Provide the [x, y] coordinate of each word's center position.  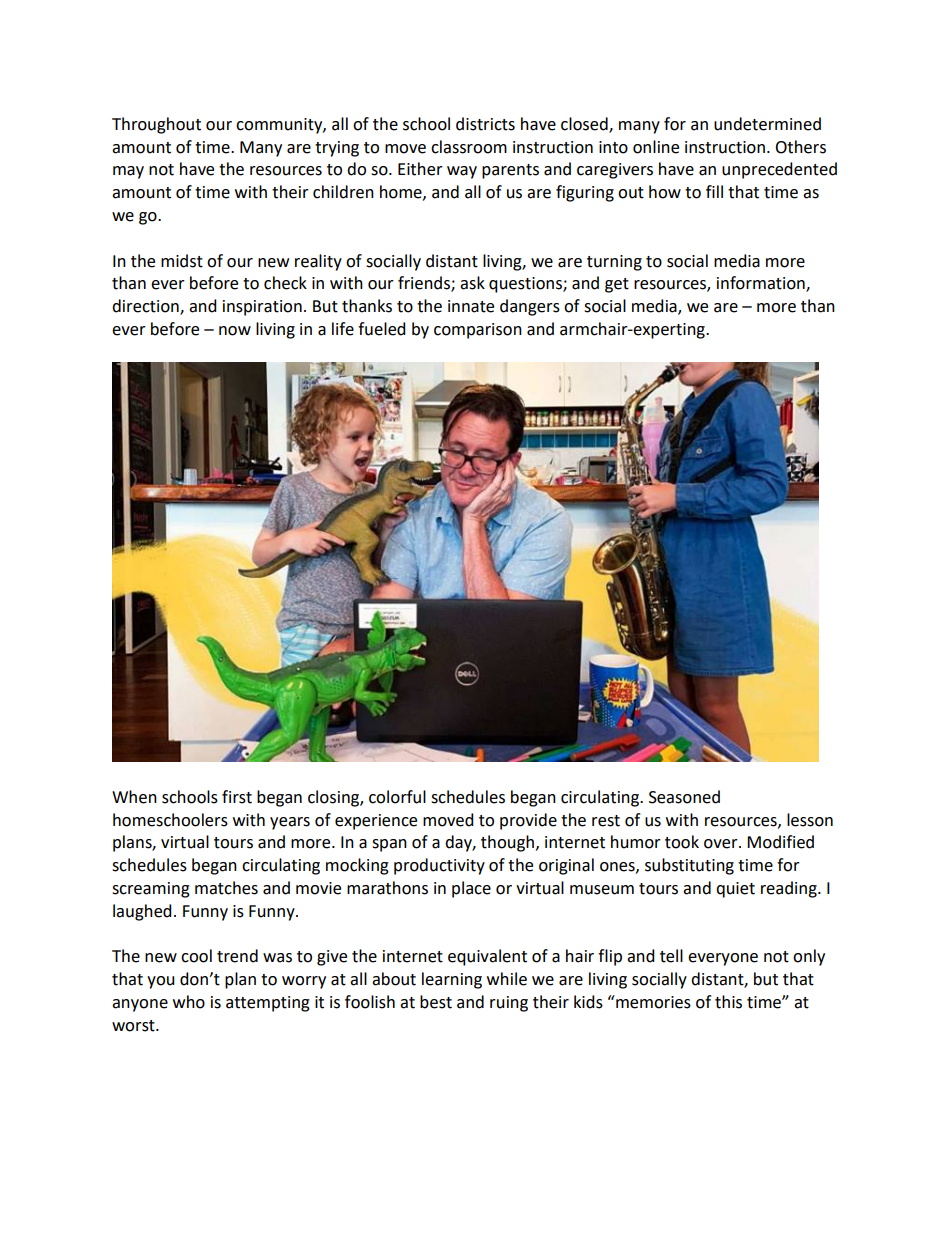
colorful [397, 797]
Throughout [156, 125]
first [237, 797]
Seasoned [684, 797]
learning [452, 980]
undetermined [767, 124]
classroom [469, 147]
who [189, 1002]
